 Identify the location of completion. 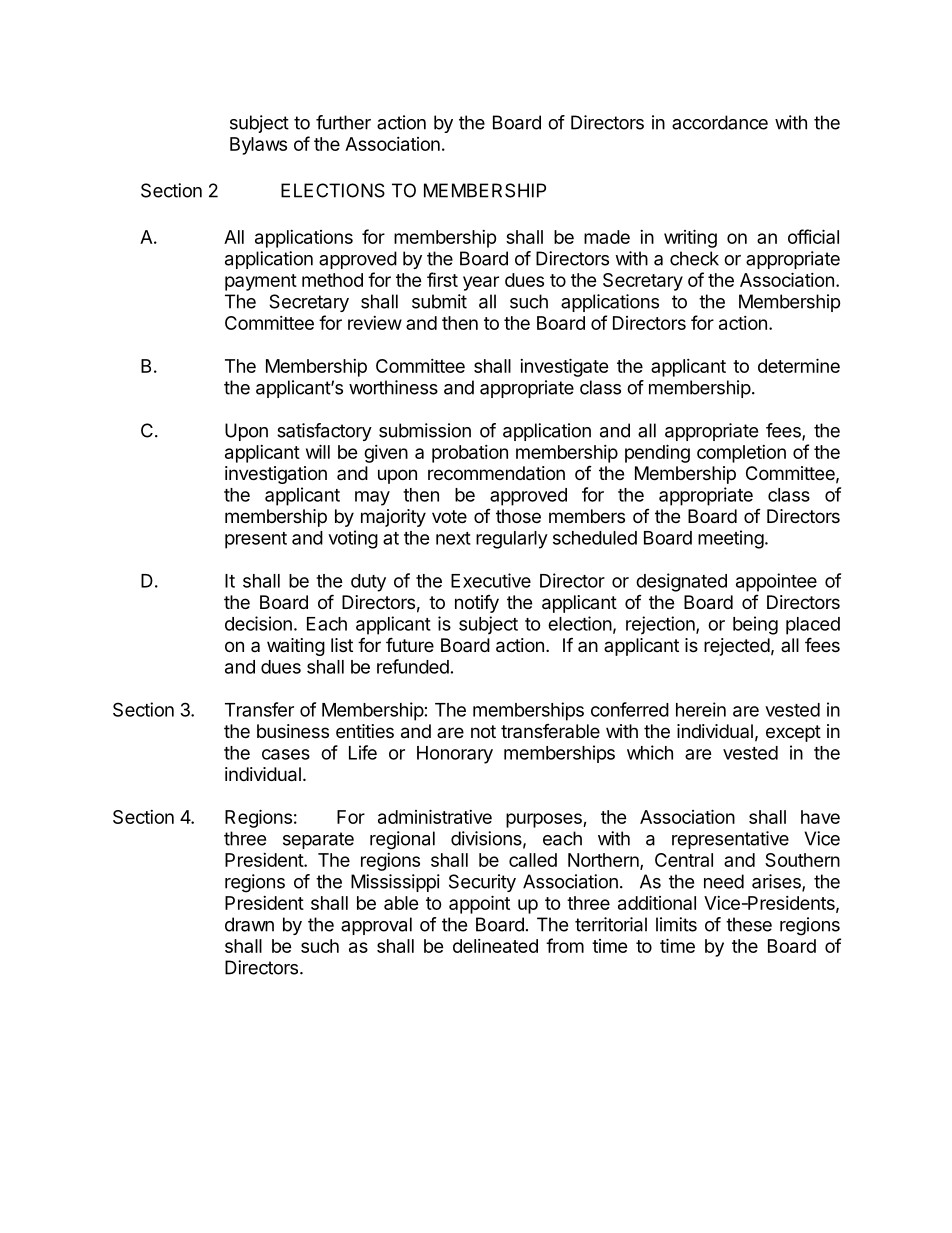
(741, 454).
